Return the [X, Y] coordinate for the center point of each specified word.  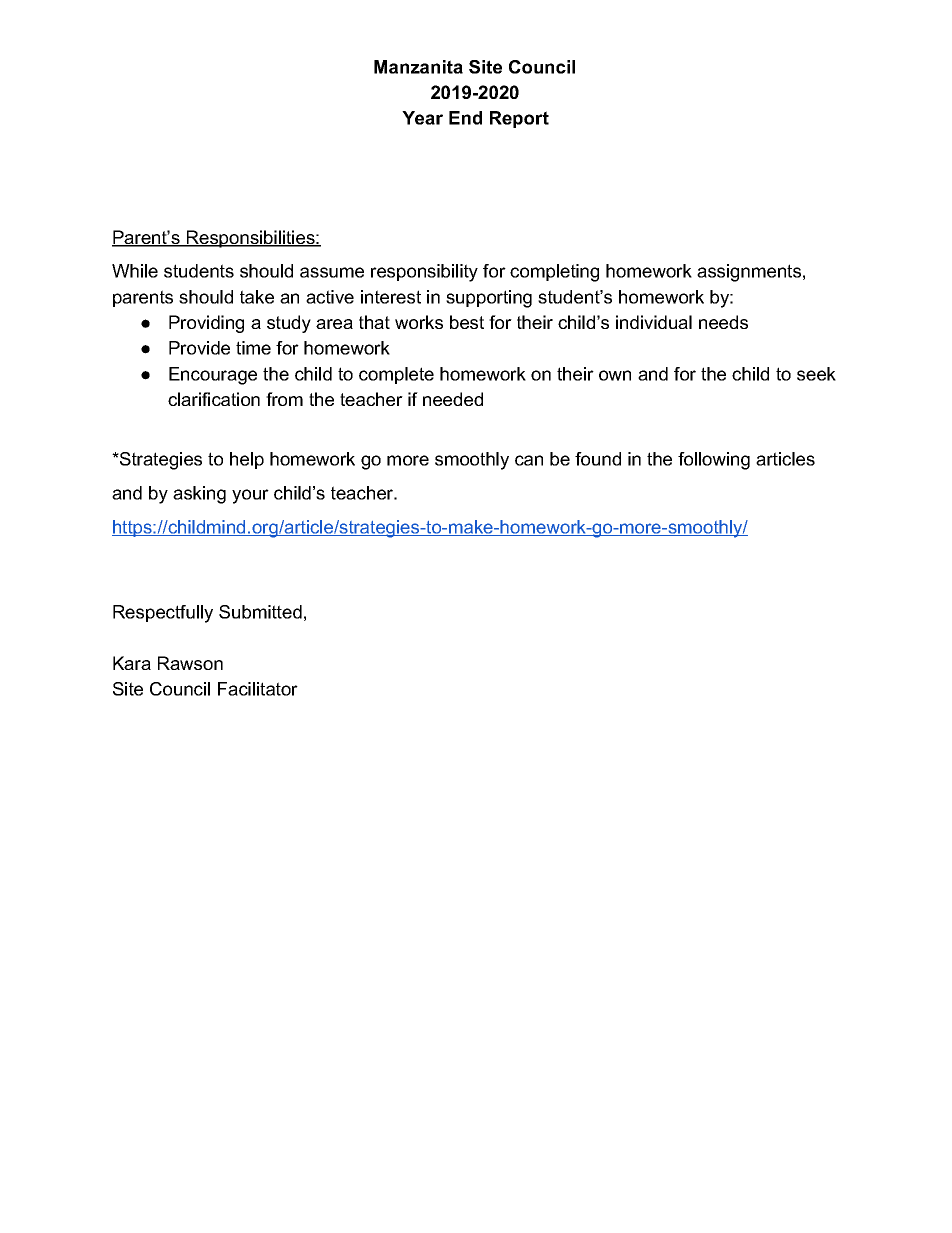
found [598, 459]
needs [723, 322]
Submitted [260, 612]
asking [199, 495]
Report [519, 119]
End [465, 118]
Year [422, 118]
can [529, 460]
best [467, 322]
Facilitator [258, 689]
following [714, 461]
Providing [206, 324]
